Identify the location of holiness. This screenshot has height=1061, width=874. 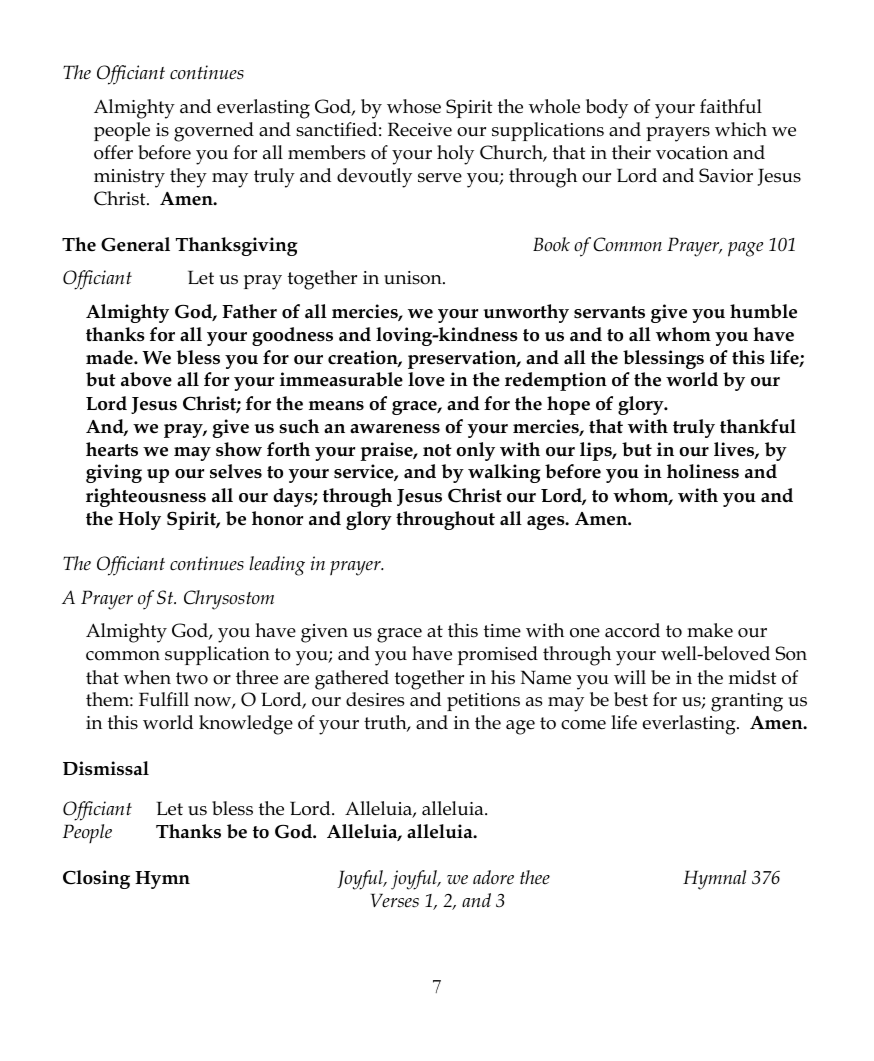
(703, 471).
